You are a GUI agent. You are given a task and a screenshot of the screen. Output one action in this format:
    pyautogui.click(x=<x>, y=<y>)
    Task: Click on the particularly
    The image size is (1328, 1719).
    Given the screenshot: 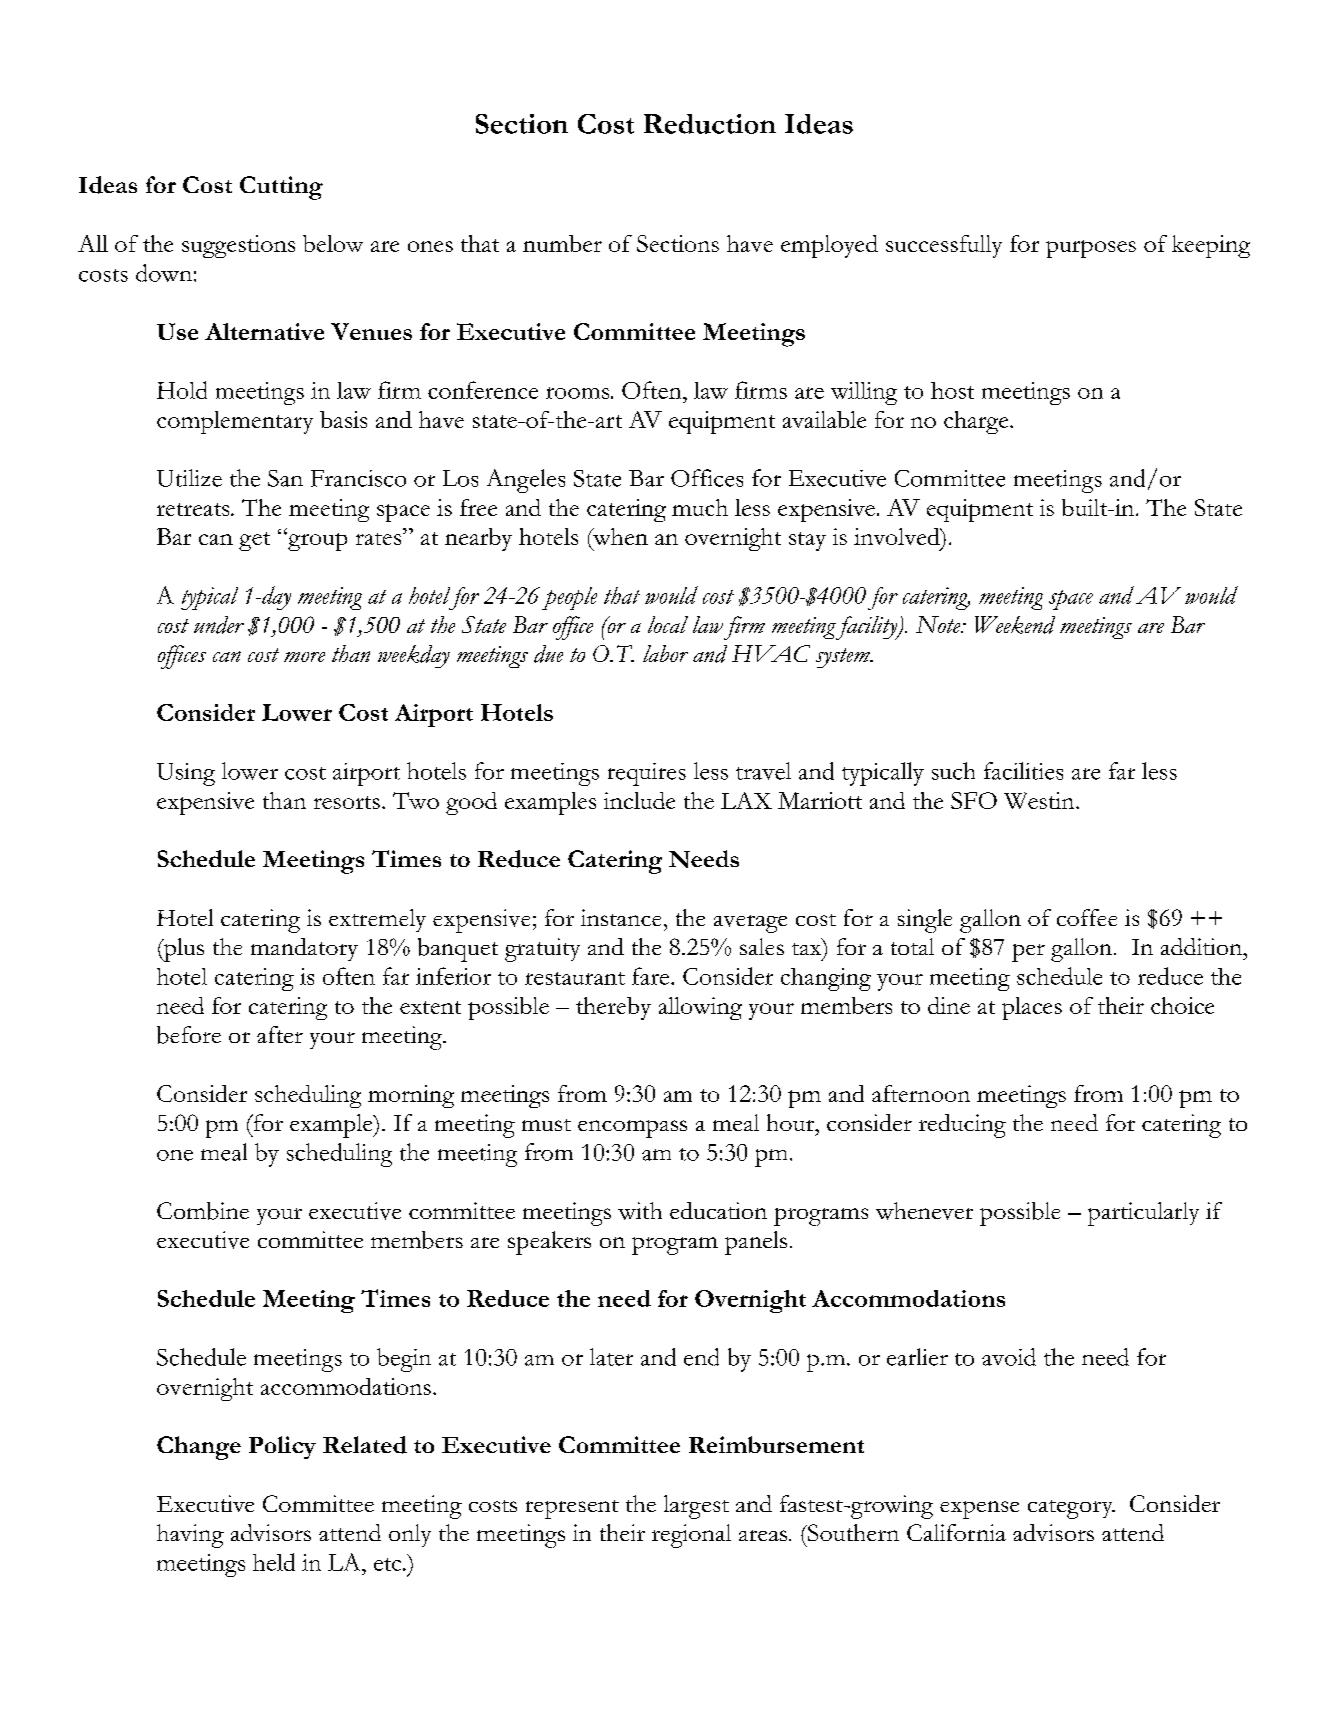 What is the action you would take?
    pyautogui.click(x=1143, y=1214)
